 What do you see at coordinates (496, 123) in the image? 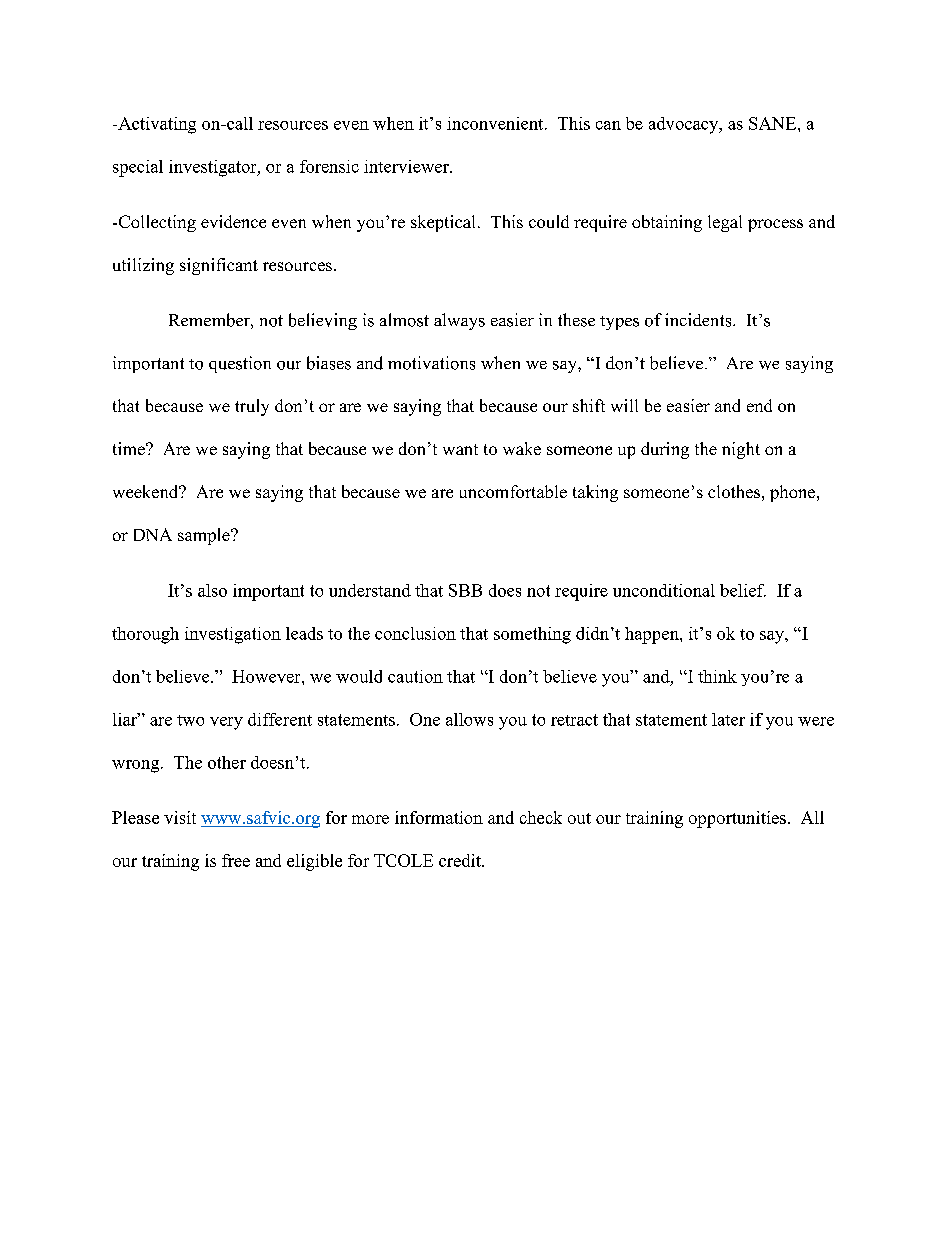
I see `inconvenient` at bounding box center [496, 123].
